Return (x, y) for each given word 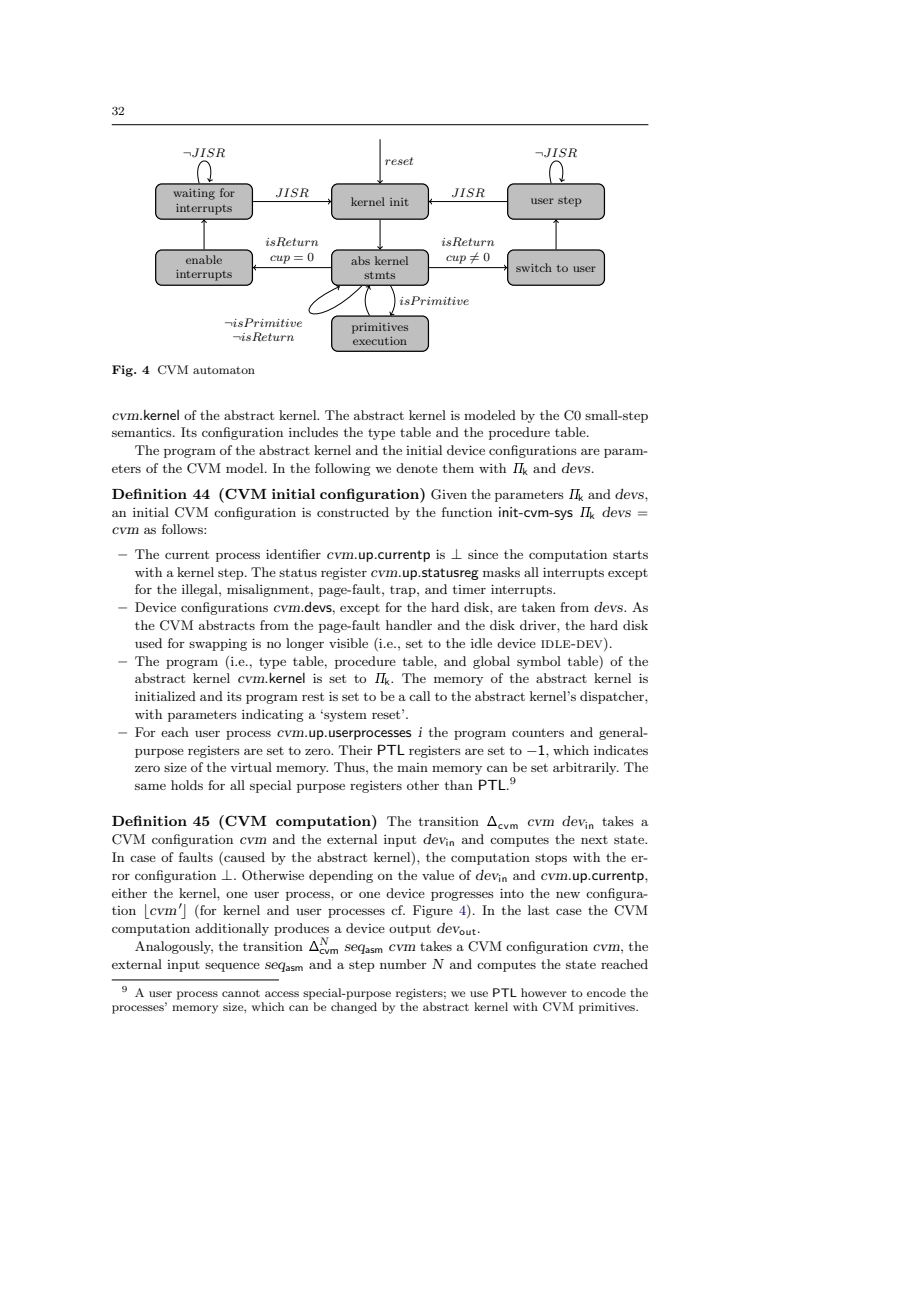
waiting (194, 194)
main (412, 767)
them (458, 468)
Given (449, 494)
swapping (218, 645)
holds (187, 785)
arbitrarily (586, 768)
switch (534, 267)
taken (538, 607)
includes (313, 432)
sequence (232, 967)
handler (409, 625)
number (403, 964)
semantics (143, 432)
